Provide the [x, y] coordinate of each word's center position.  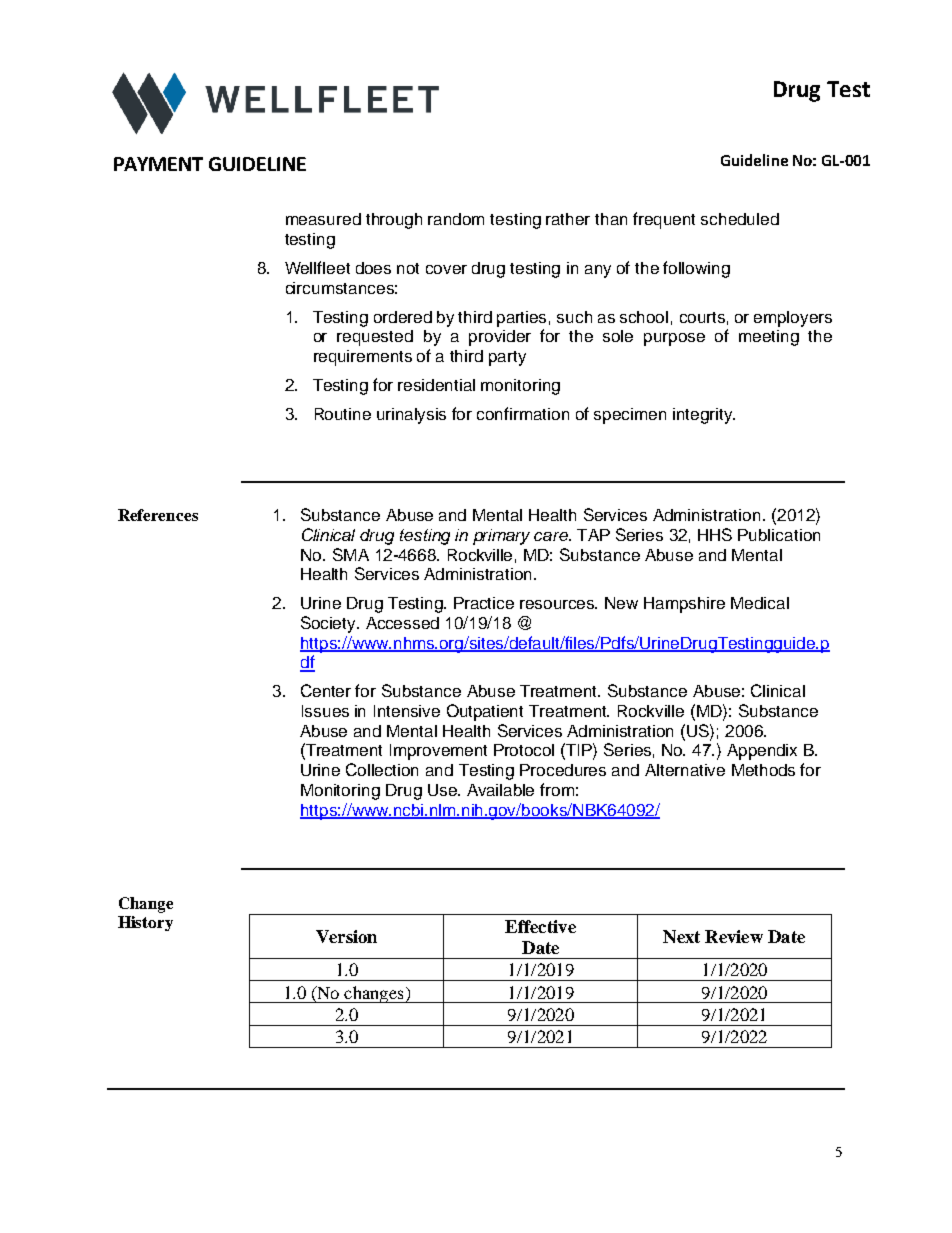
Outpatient [485, 712]
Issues [325, 711]
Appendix [762, 752]
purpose [674, 339]
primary [501, 537]
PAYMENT [158, 164]
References [158, 515]
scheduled [740, 219]
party [507, 358]
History [145, 923]
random [456, 219]
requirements [363, 358]
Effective [540, 926]
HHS [715, 534]
